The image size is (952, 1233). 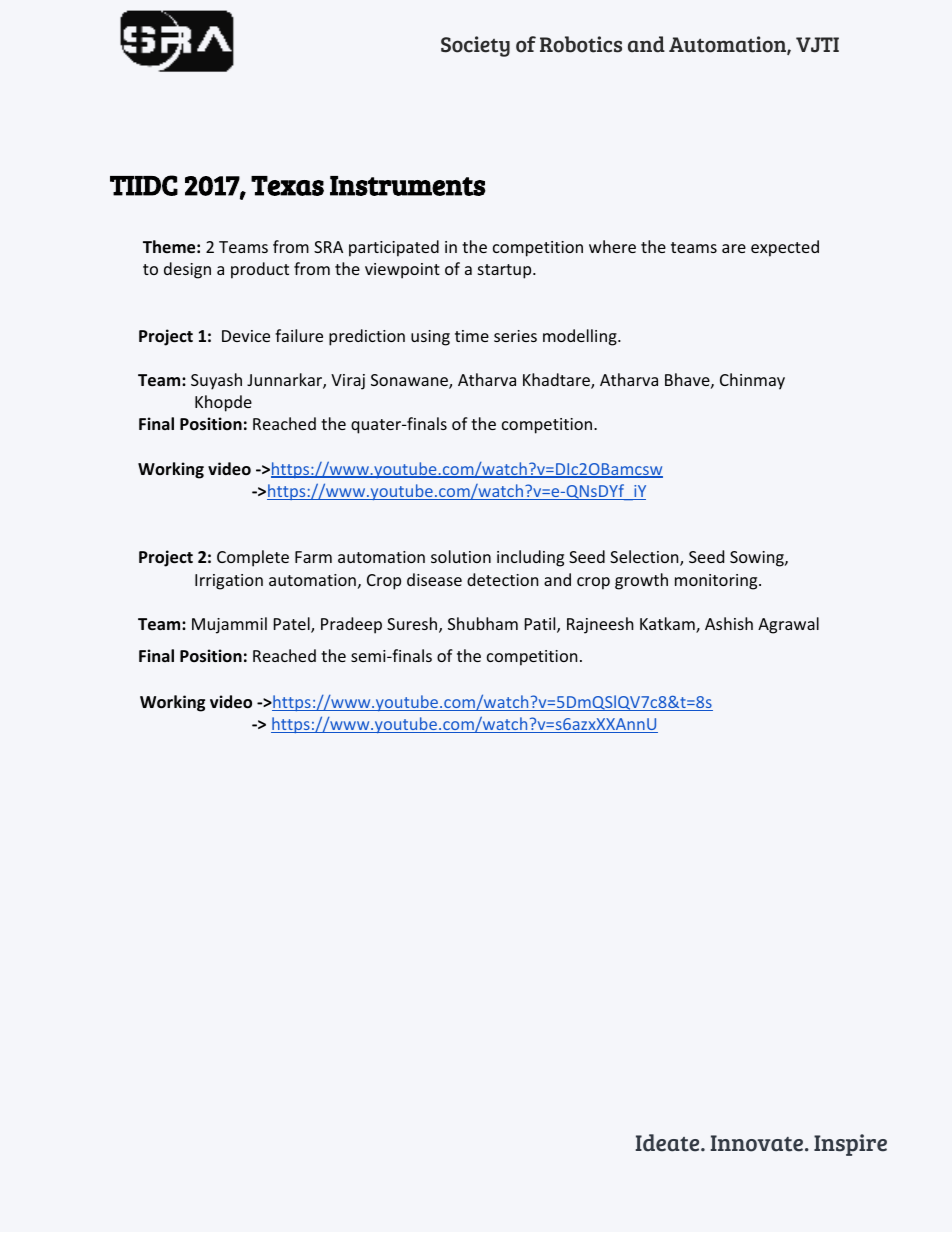 I want to click on Agrawal, so click(x=788, y=625).
